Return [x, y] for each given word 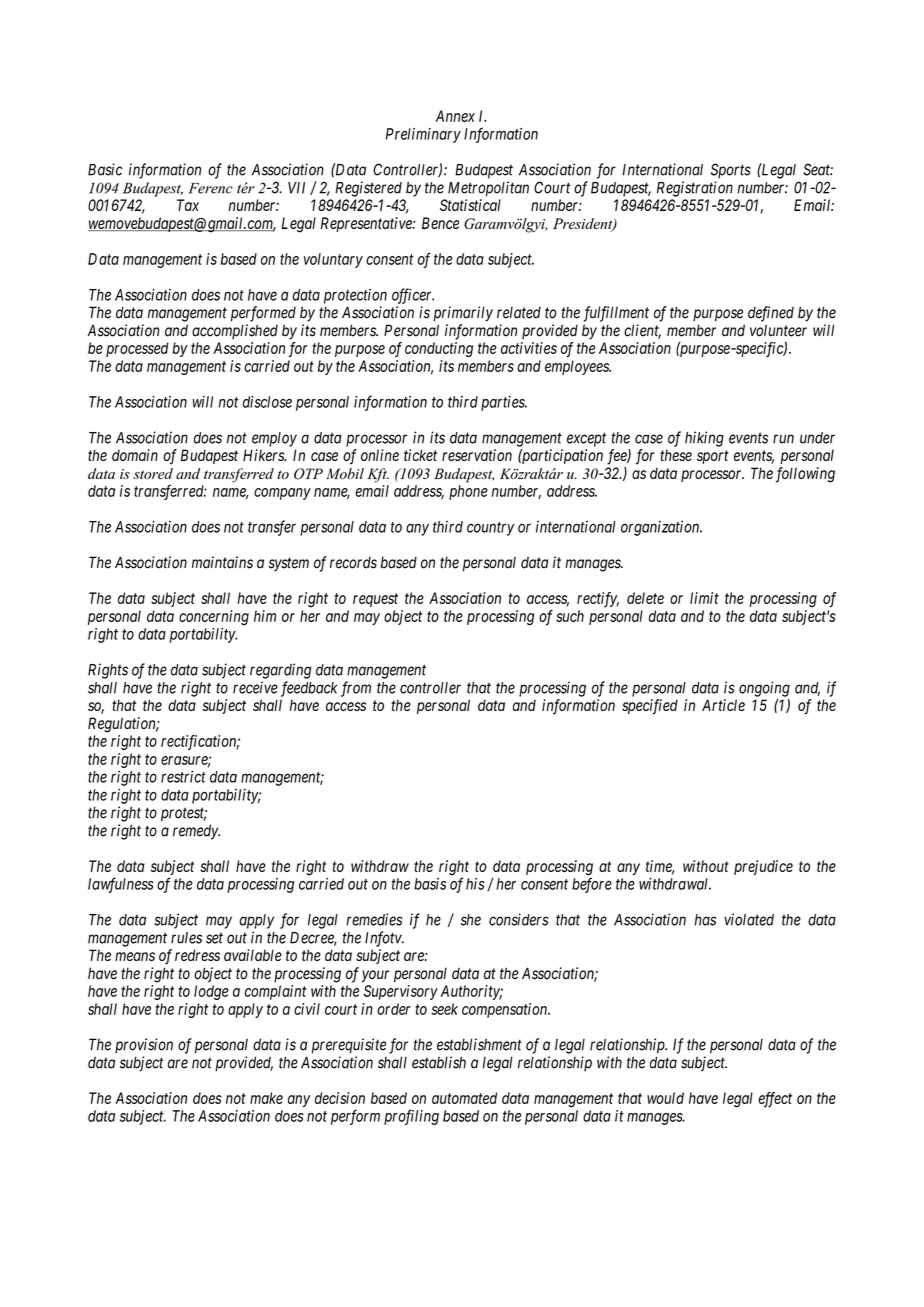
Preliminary [423, 135]
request [375, 600]
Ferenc [211, 188]
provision [144, 1045]
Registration [695, 189]
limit [704, 598]
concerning [214, 617]
